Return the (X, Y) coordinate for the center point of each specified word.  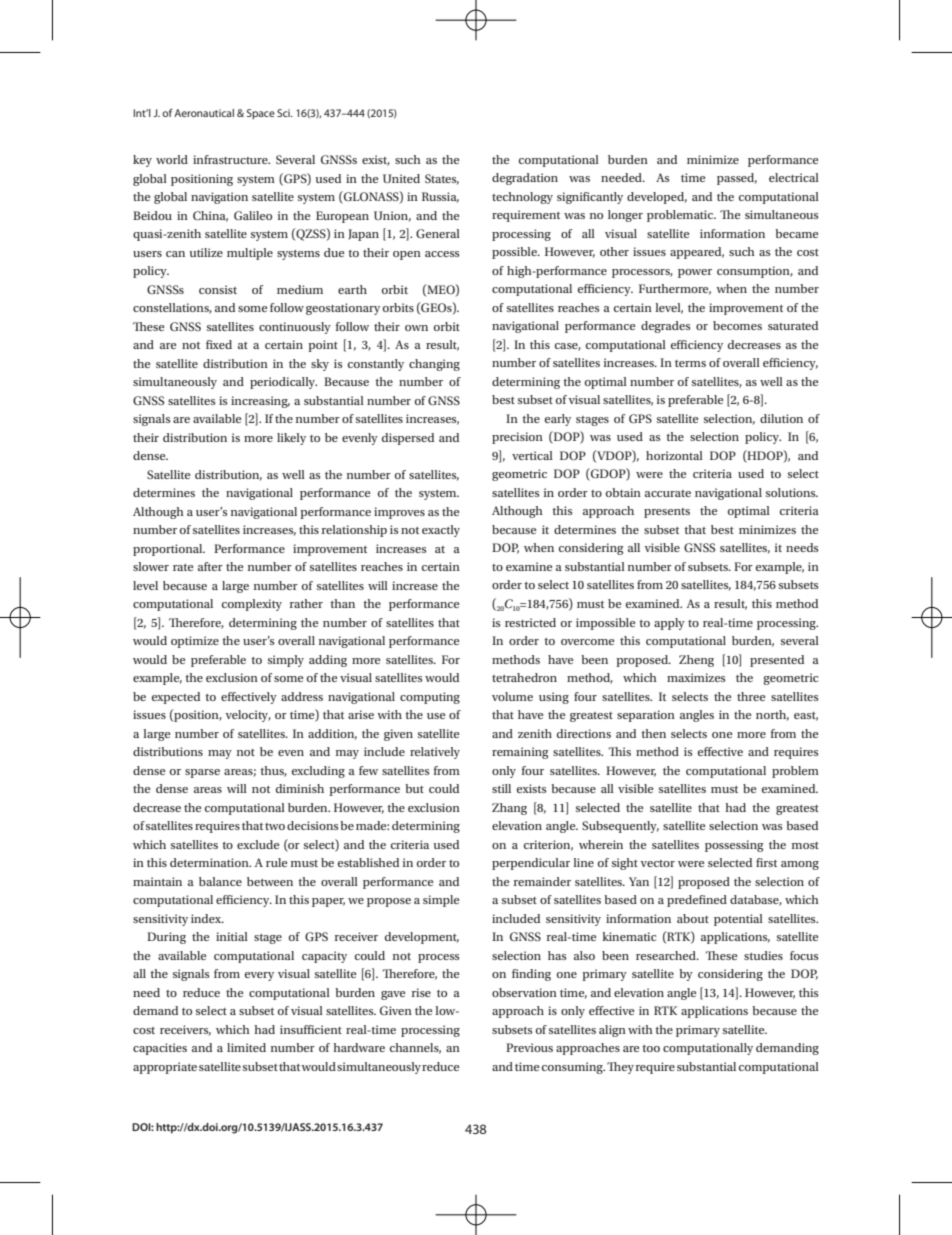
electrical (794, 177)
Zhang (509, 809)
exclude (258, 844)
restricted (530, 622)
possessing (734, 846)
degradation (525, 179)
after (210, 566)
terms (690, 363)
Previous (529, 1047)
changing (434, 365)
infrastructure (231, 159)
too (651, 1048)
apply (669, 624)
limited (246, 1047)
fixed (219, 344)
